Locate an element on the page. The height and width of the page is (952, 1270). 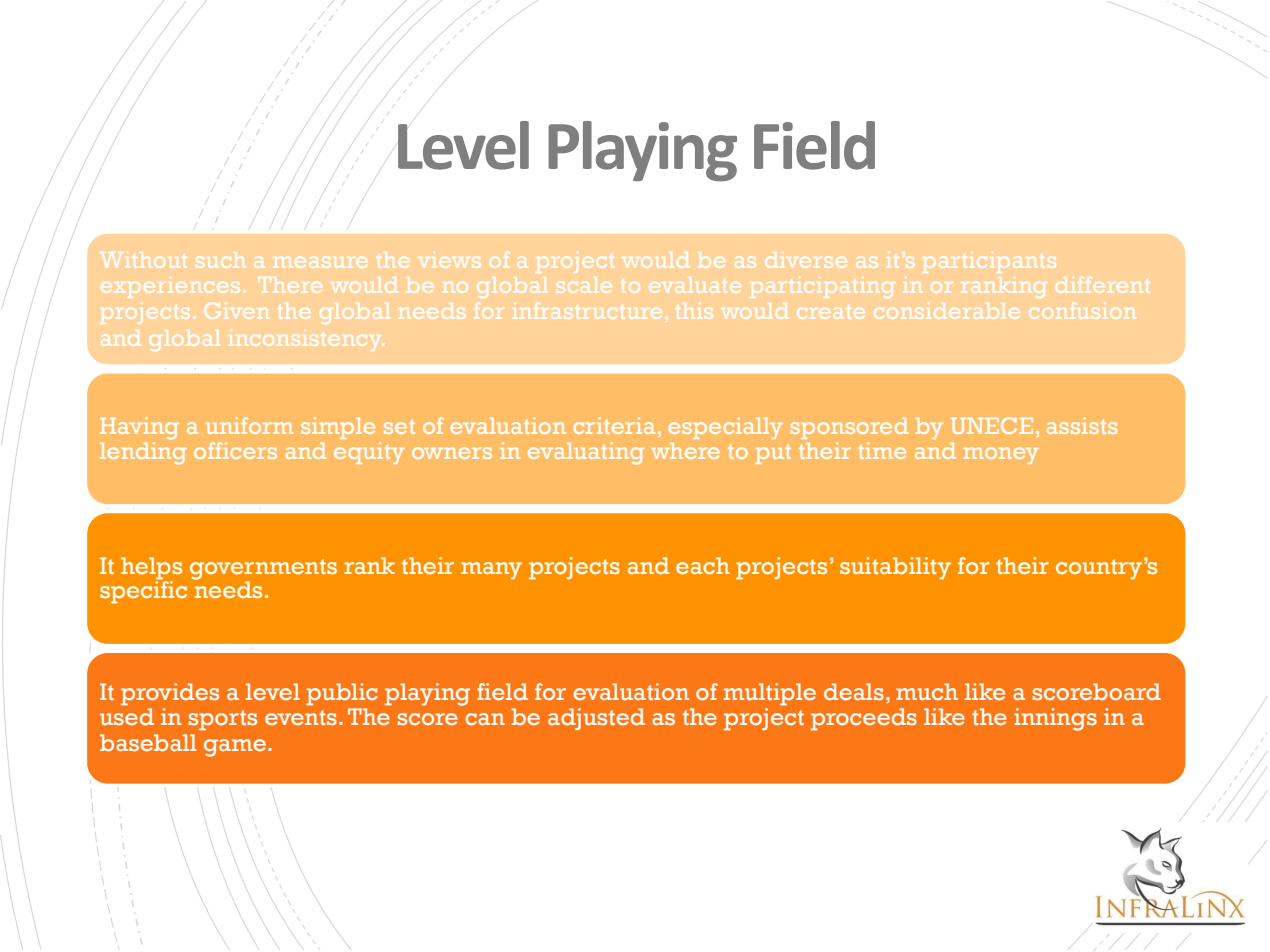
There is located at coordinates (289, 285).
